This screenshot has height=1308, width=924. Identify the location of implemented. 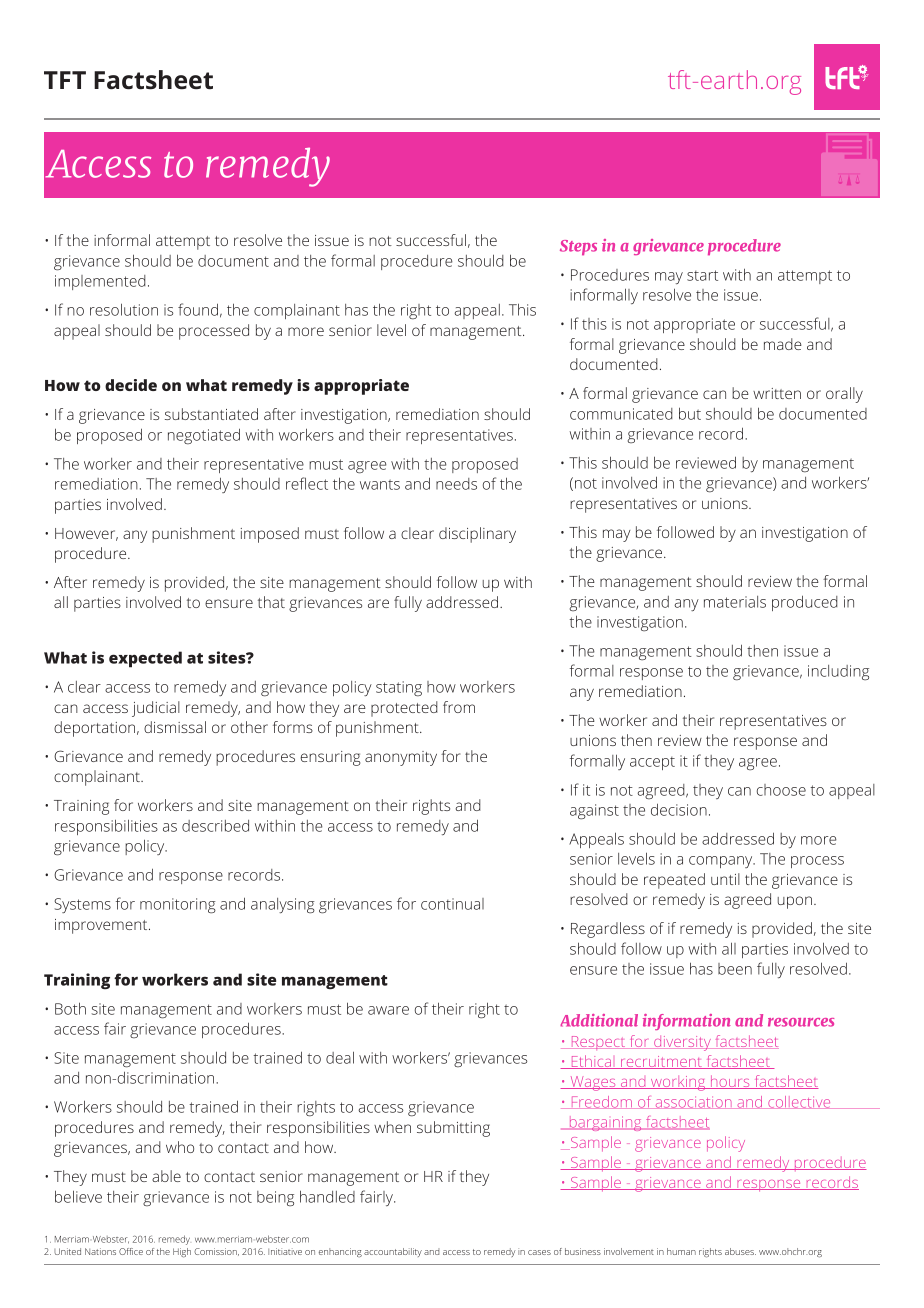
(100, 282).
